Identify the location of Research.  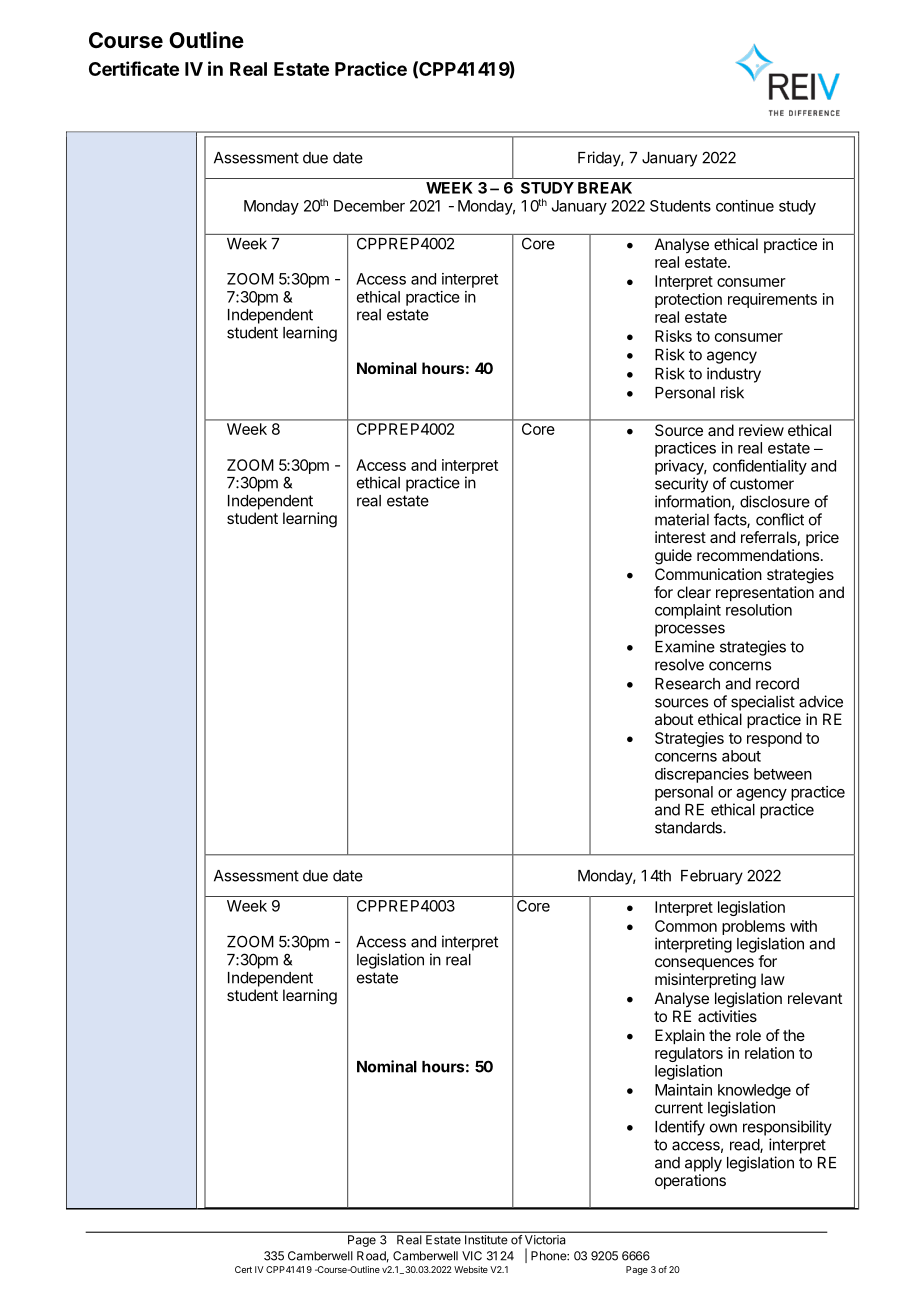
(687, 684).
